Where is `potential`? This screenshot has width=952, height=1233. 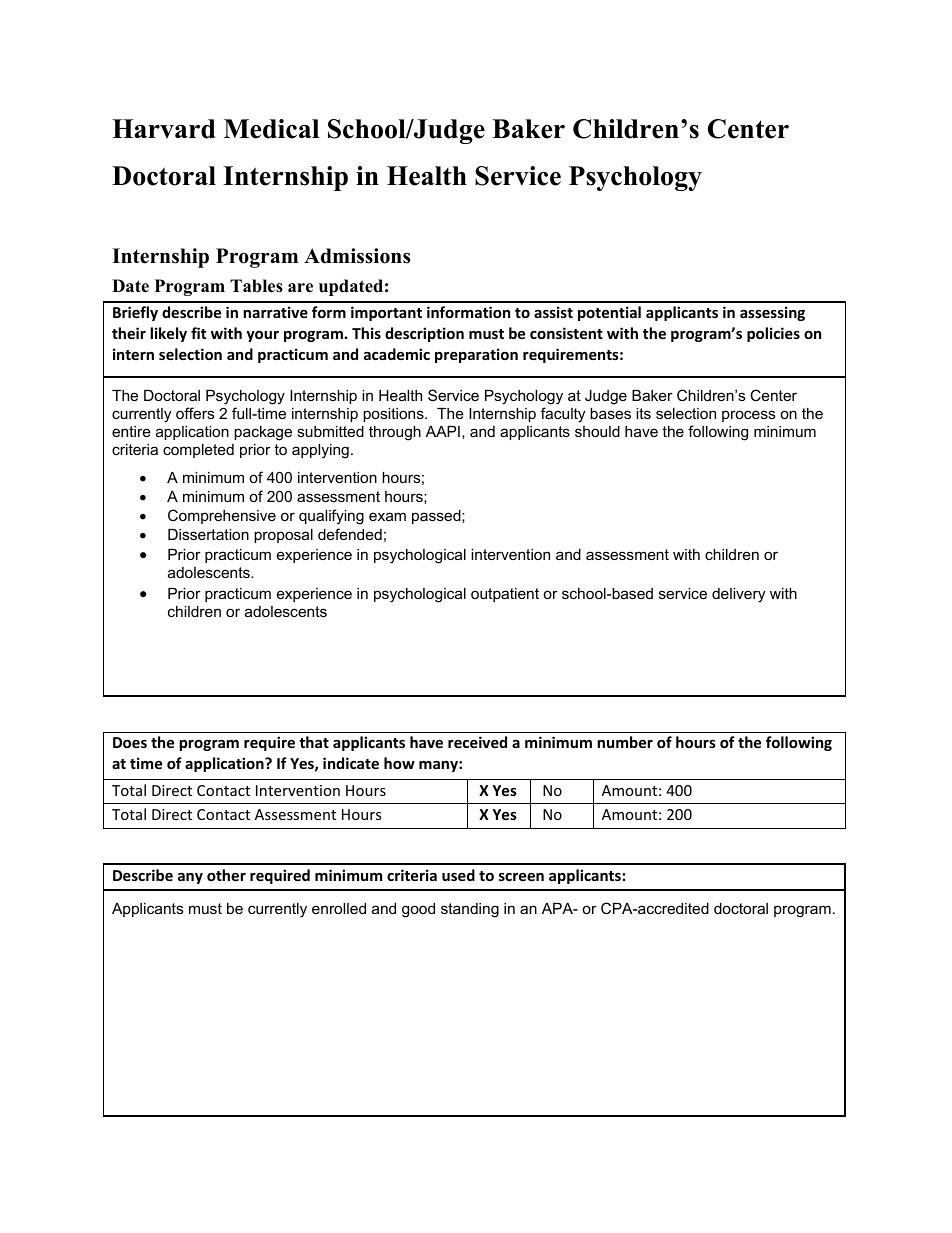 potential is located at coordinates (609, 313).
